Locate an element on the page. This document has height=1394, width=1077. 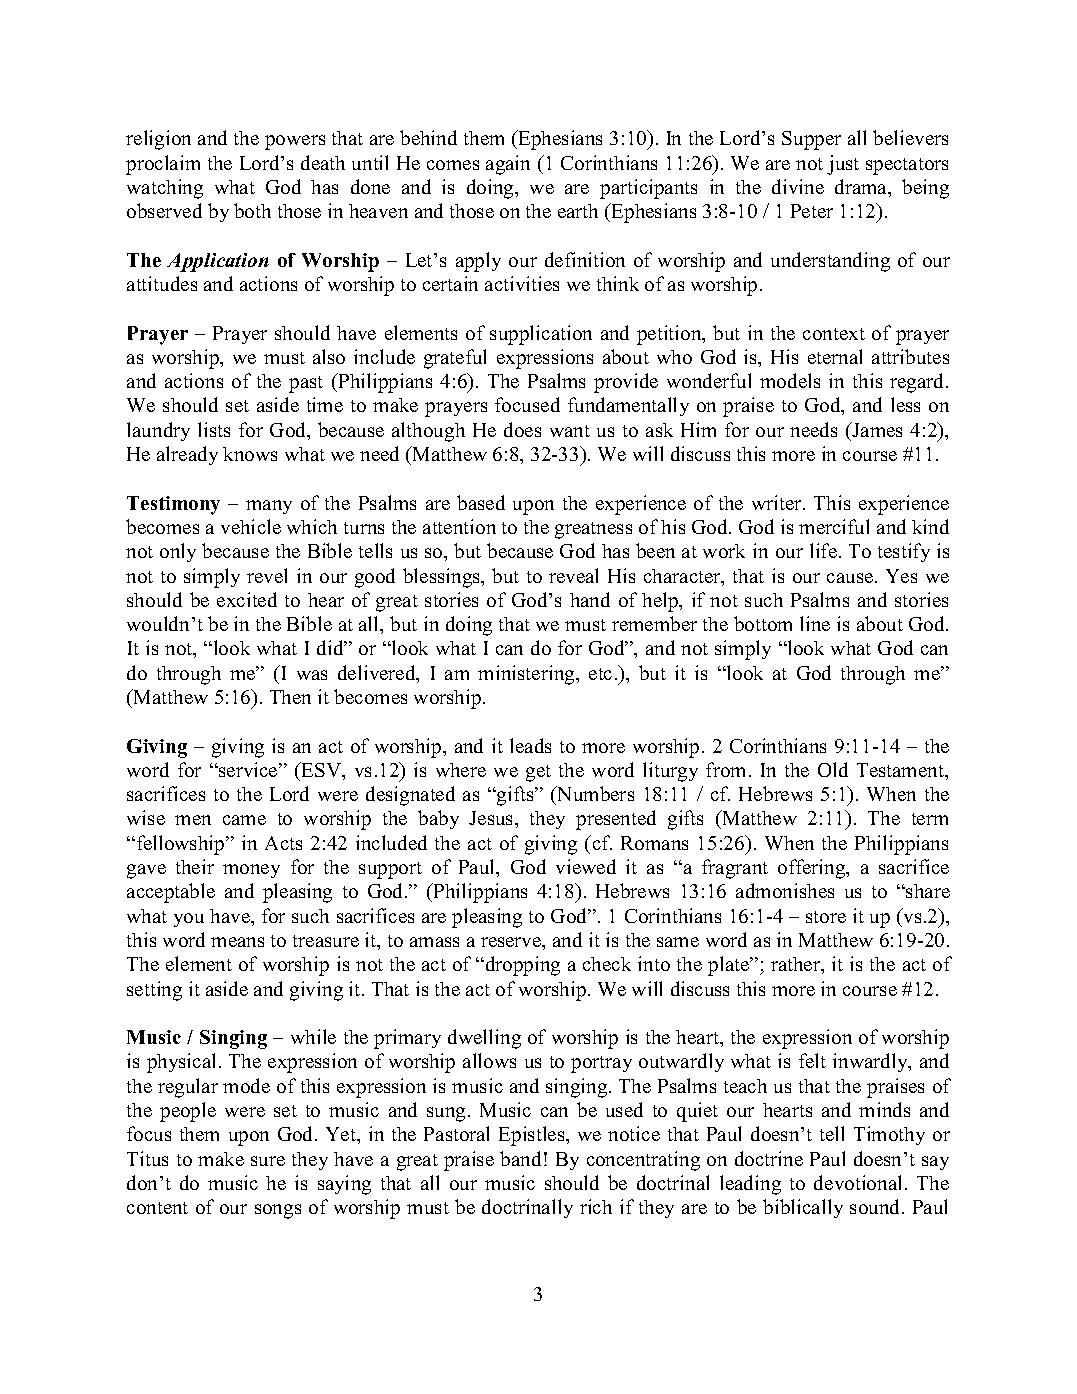
came is located at coordinates (244, 820).
